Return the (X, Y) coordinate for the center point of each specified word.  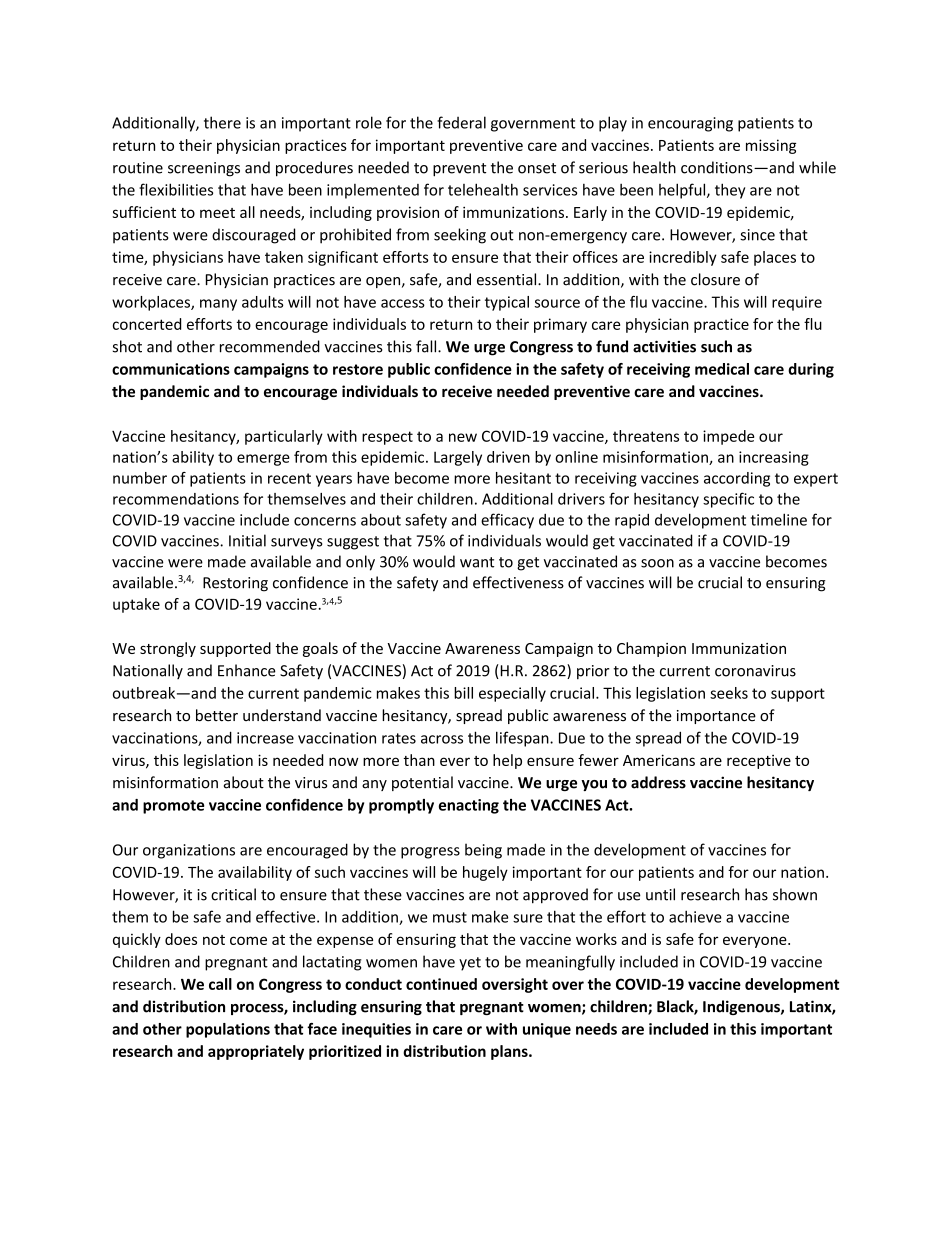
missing (771, 146)
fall (427, 346)
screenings (204, 169)
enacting (469, 806)
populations (228, 1030)
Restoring (235, 584)
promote (173, 807)
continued (441, 984)
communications (171, 369)
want (477, 562)
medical (722, 369)
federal (461, 122)
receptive (759, 762)
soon (657, 563)
